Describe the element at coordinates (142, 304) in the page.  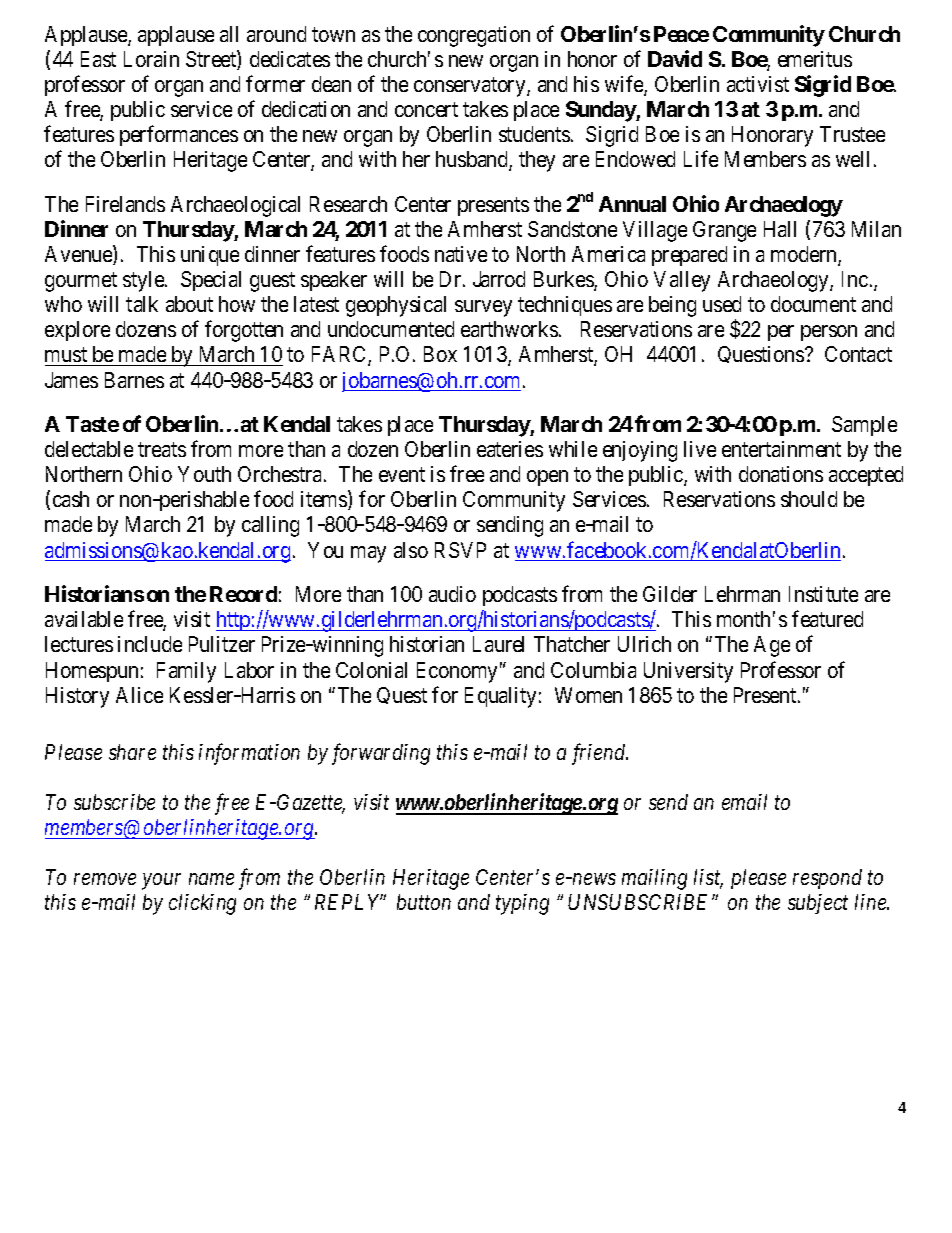
I see `talk` at that location.
